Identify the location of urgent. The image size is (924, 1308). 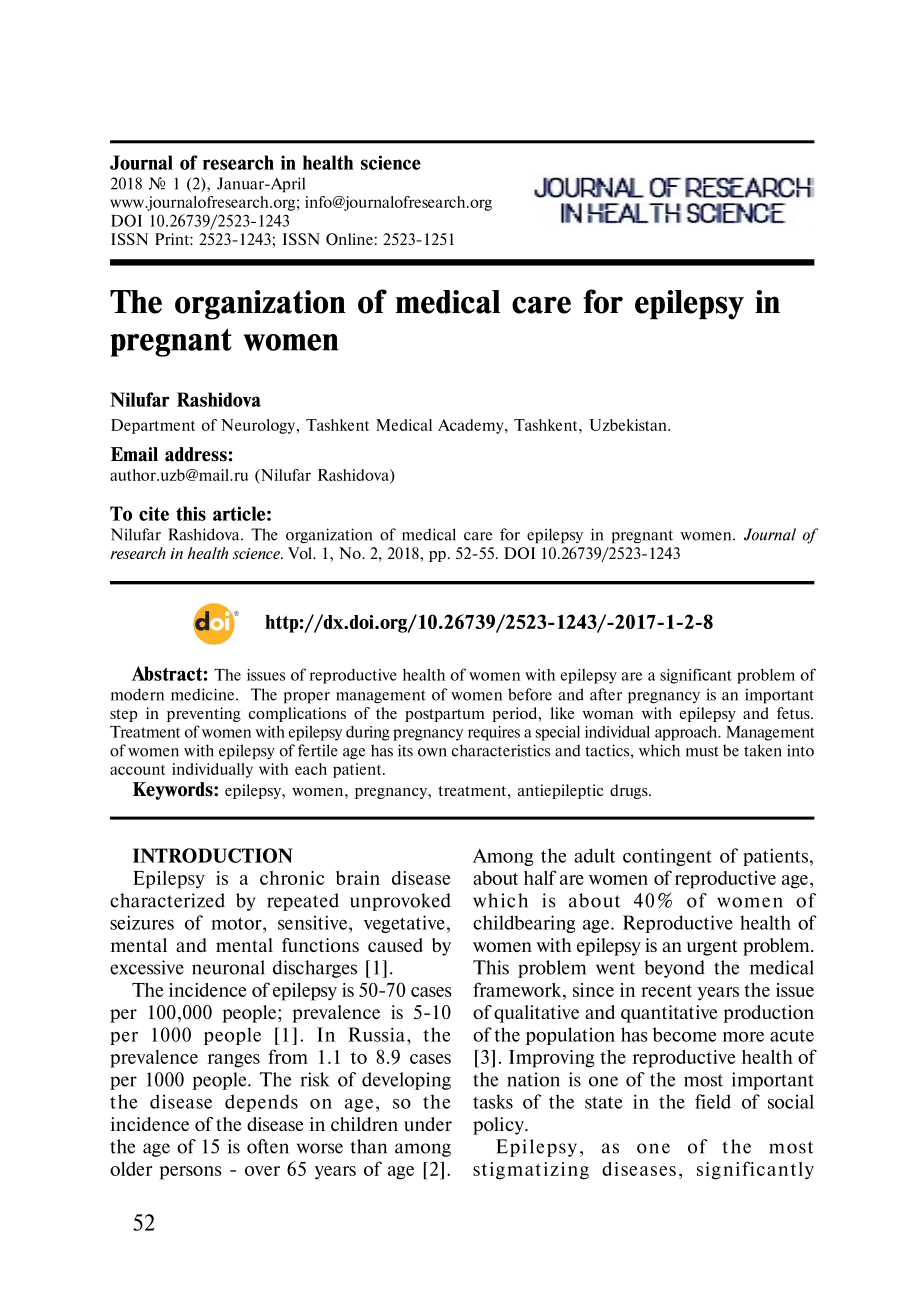
(712, 948).
